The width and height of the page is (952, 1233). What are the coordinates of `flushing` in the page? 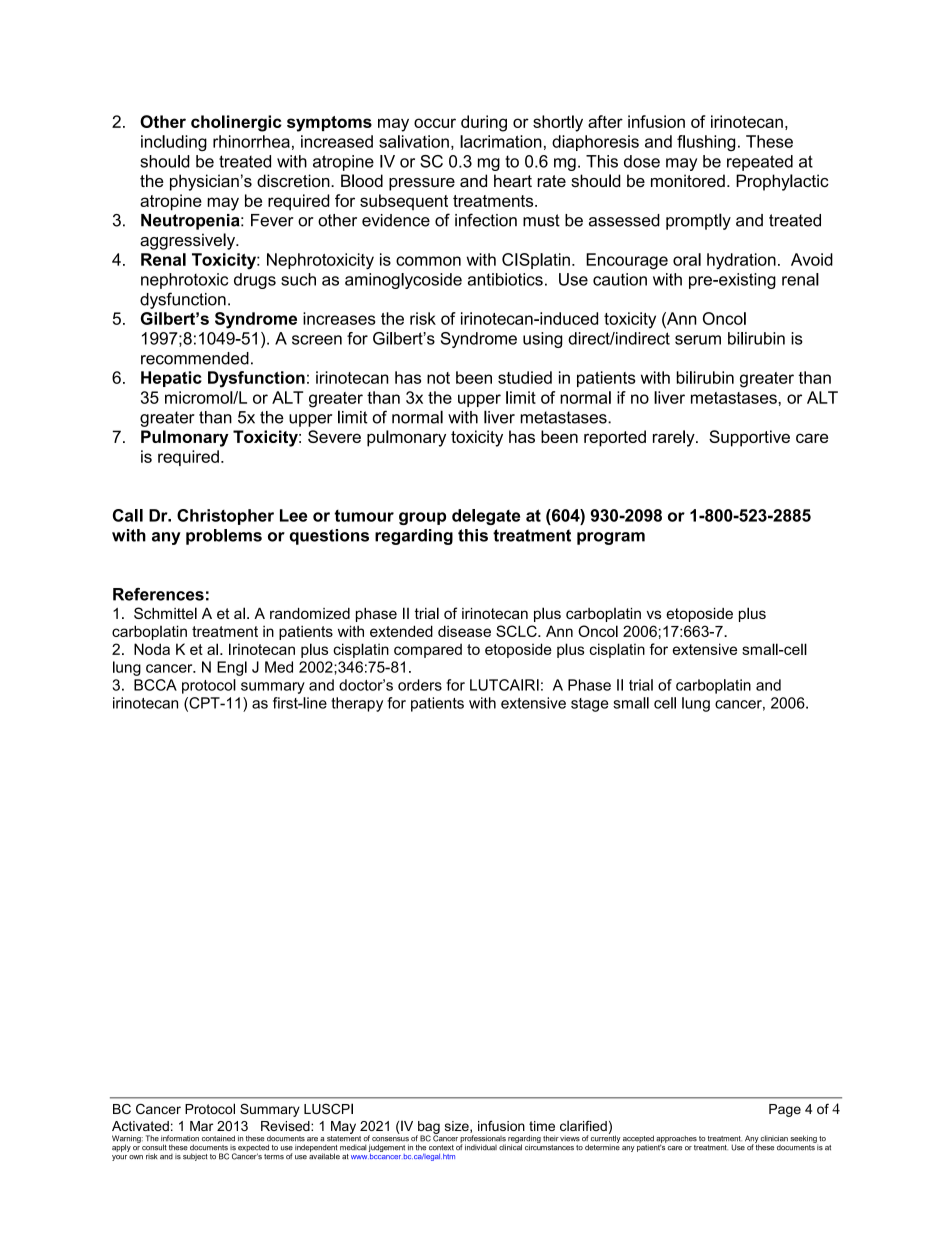 It's located at (706, 143).
